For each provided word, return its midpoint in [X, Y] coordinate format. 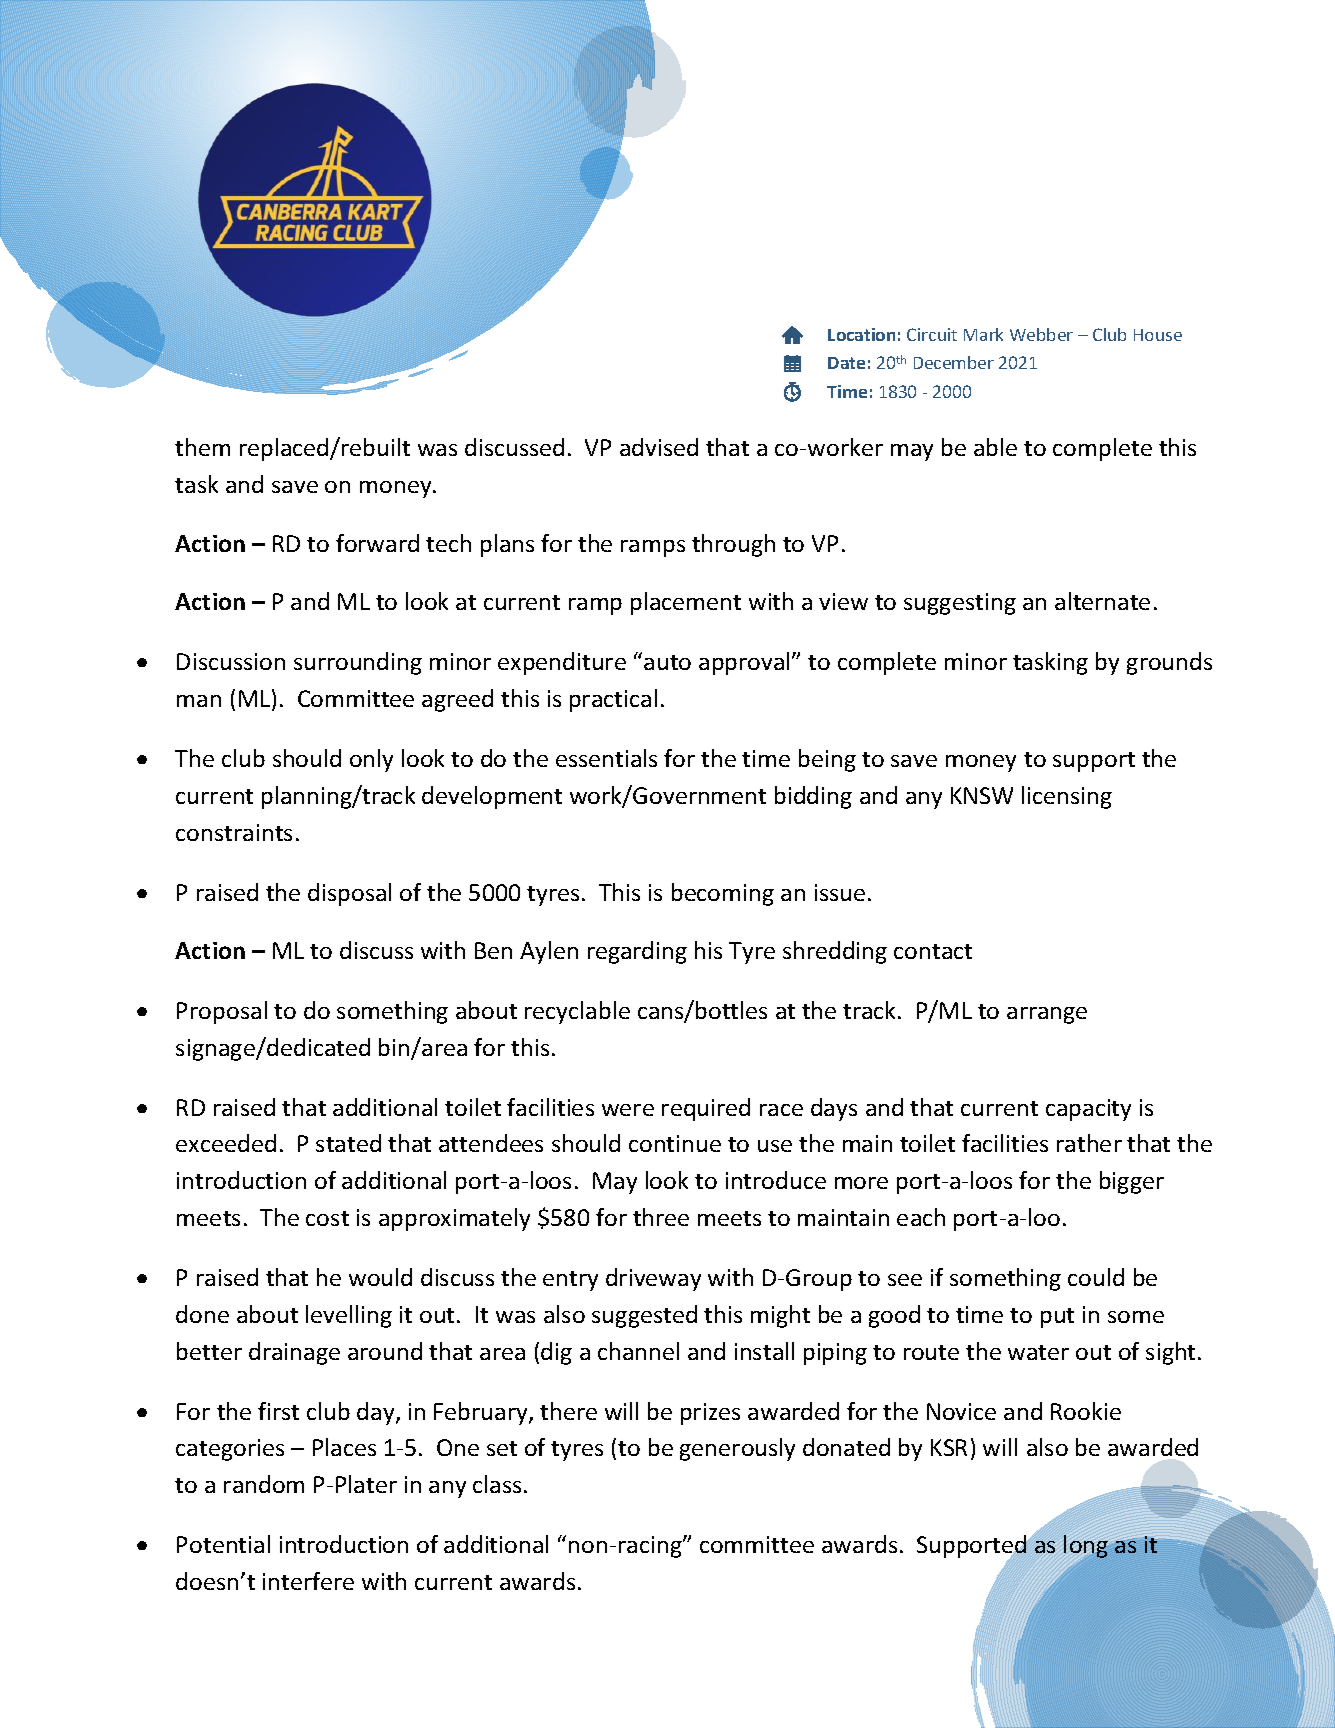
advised [659, 447]
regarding [637, 952]
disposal [349, 894]
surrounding [358, 663]
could [1096, 1277]
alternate [1102, 601]
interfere [308, 1581]
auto [667, 662]
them [202, 447]
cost [327, 1218]
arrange [1047, 1015]
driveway [653, 1279]
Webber [1041, 334]
